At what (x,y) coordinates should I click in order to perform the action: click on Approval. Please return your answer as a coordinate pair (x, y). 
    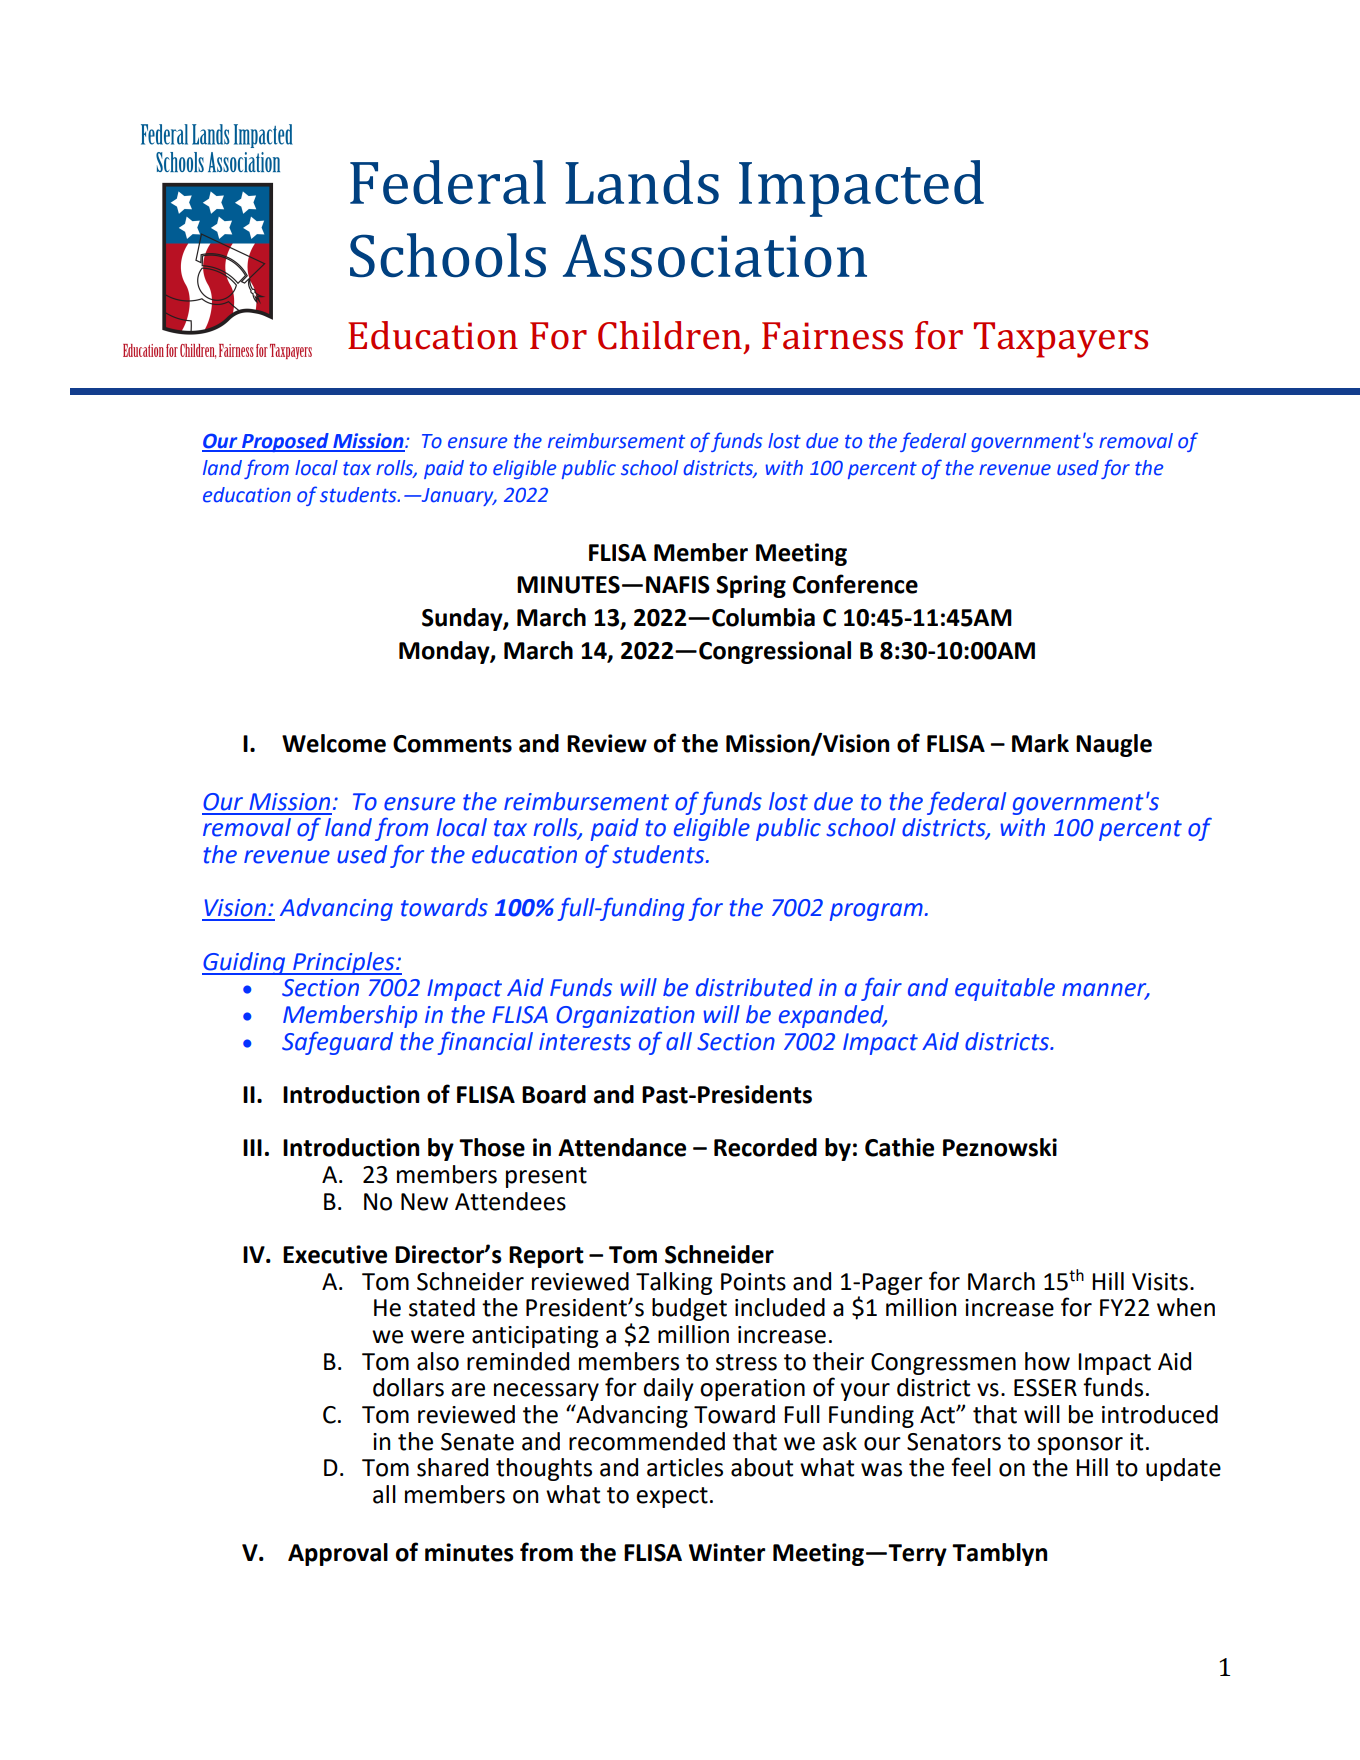
    Looking at the image, I should click on (338, 1554).
